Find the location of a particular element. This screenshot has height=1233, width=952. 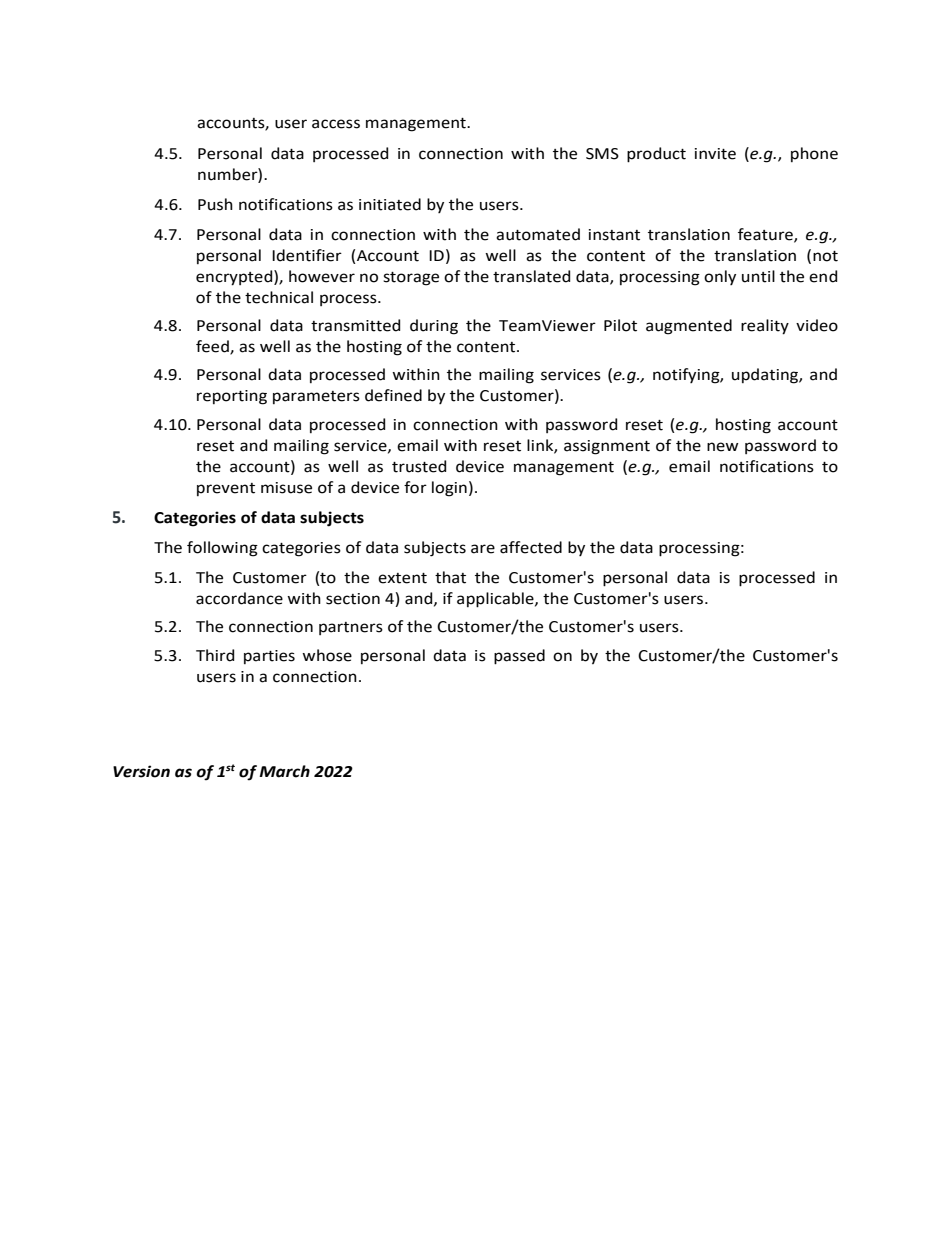

March is located at coordinates (284, 771).
